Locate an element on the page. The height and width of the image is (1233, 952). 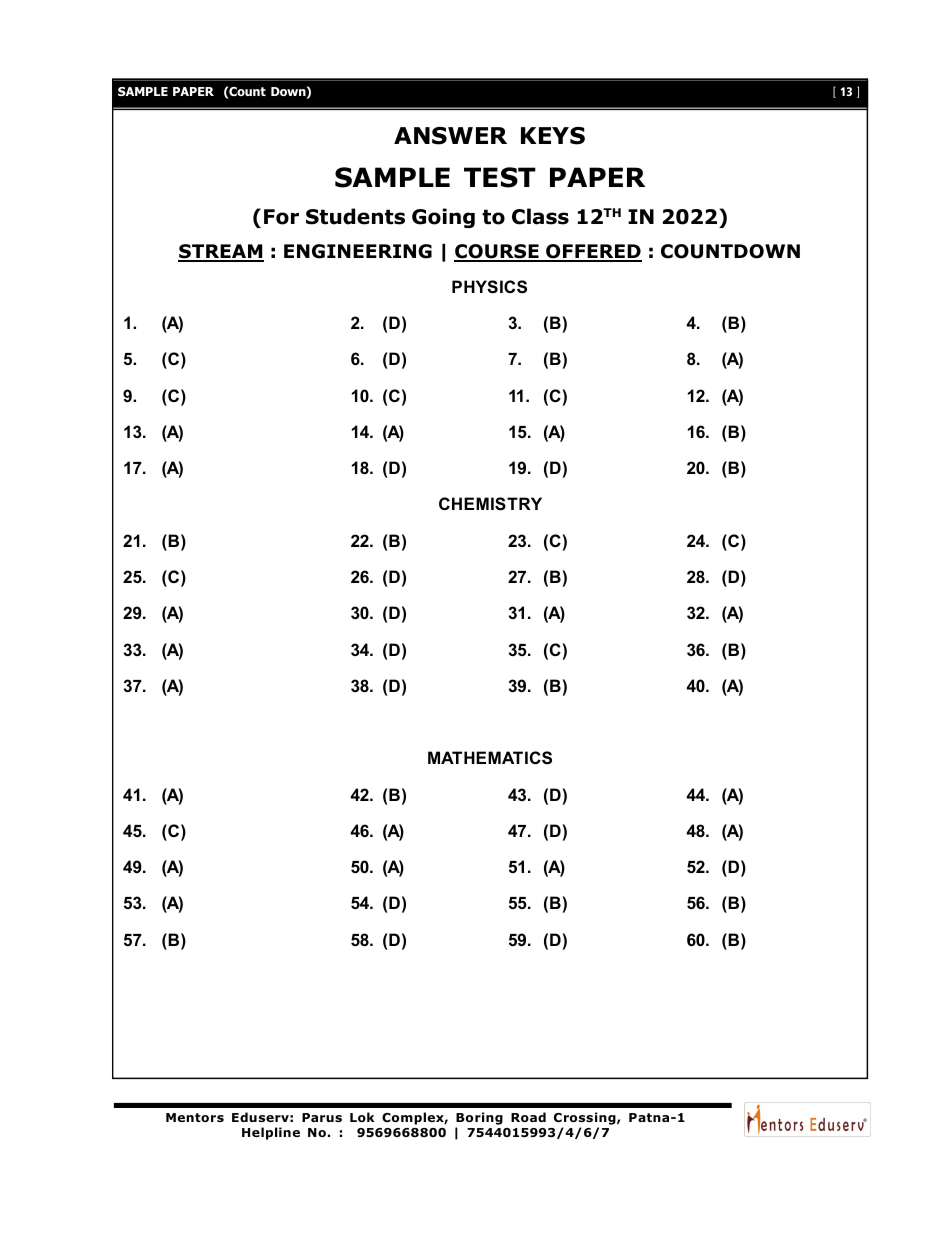
PHYSICS is located at coordinates (489, 287).
